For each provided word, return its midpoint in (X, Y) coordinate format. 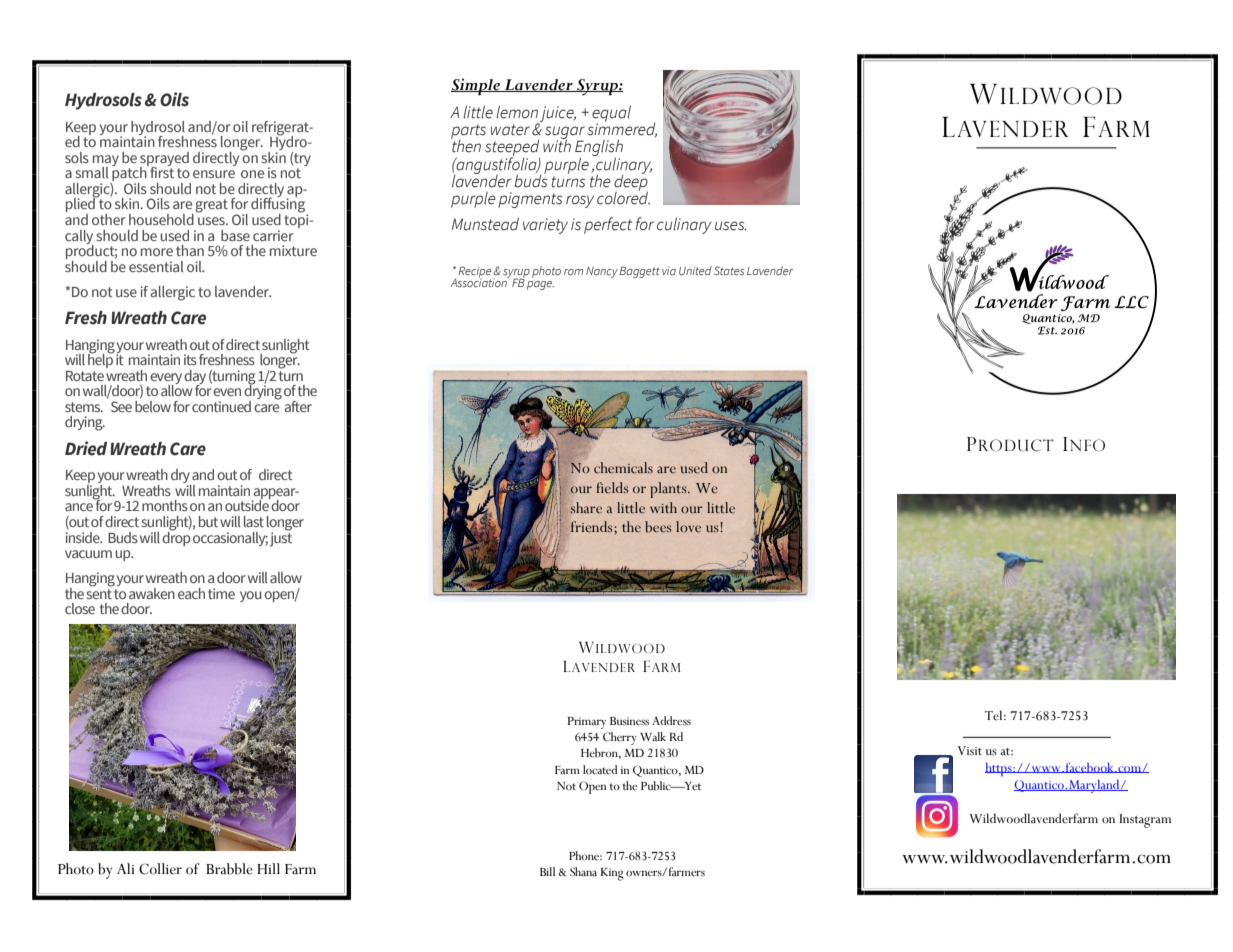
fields (612, 488)
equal (611, 114)
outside (248, 504)
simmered (622, 128)
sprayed (164, 160)
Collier (160, 869)
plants (669, 490)
